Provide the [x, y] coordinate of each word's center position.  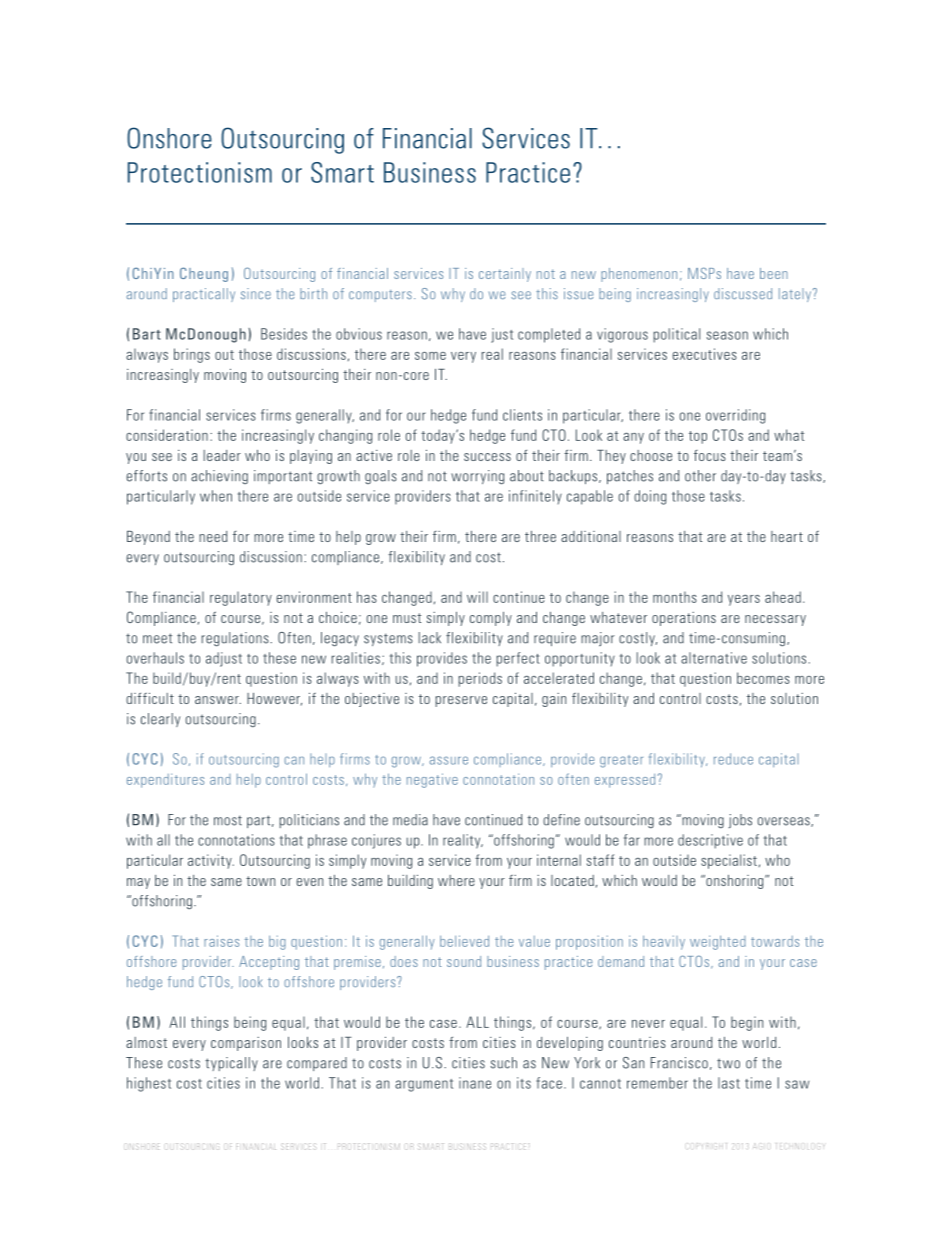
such [503, 1063]
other [700, 476]
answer [218, 700]
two [728, 1064]
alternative [714, 658]
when [216, 496]
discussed [743, 293]
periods [480, 679]
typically [231, 1064]
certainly [505, 275]
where [456, 880]
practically [204, 295]
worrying [477, 477]
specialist [729, 861]
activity [211, 861]
